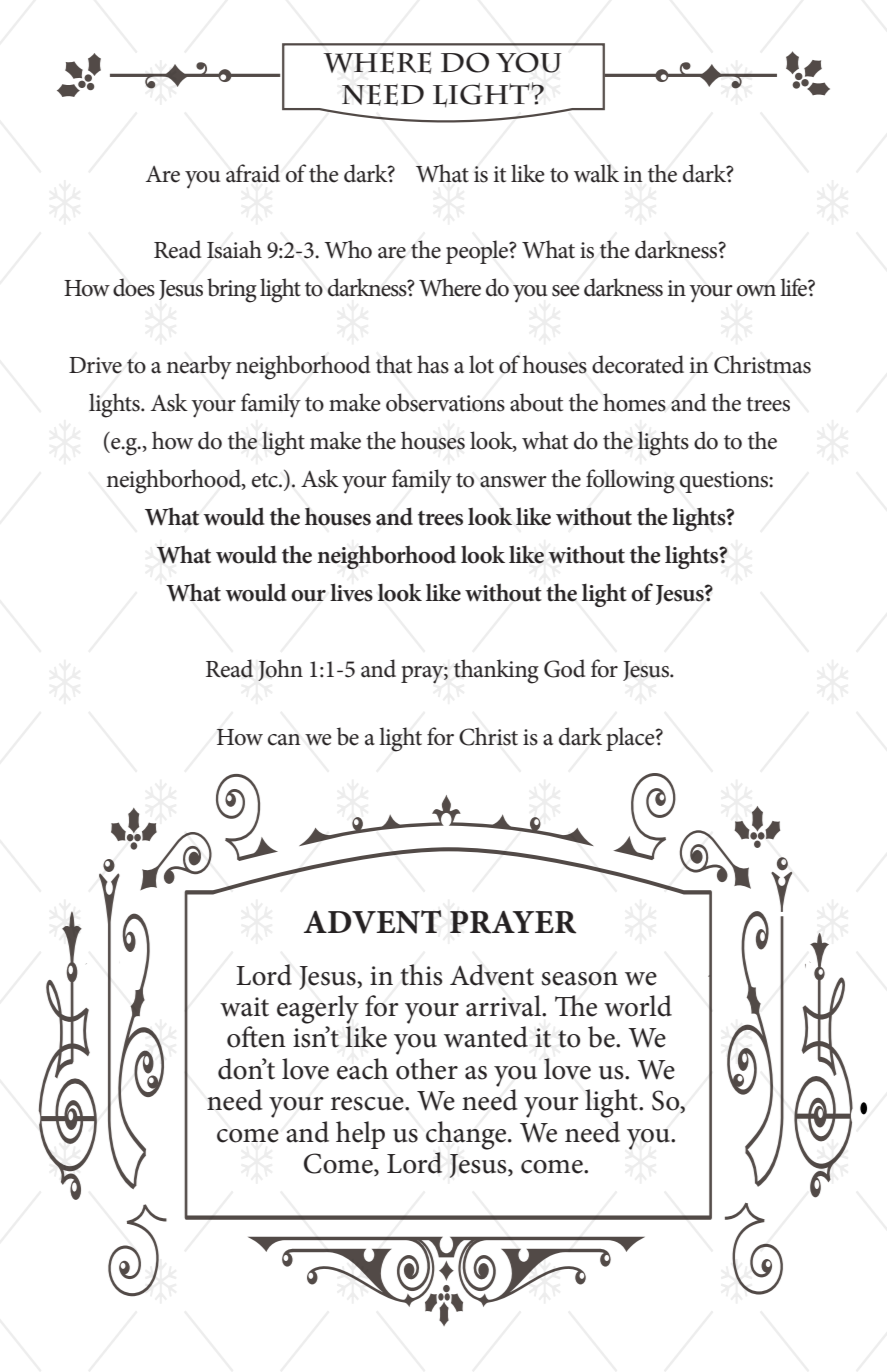  Describe the element at coordinates (253, 173) in the screenshot. I see `afraid` at that location.
